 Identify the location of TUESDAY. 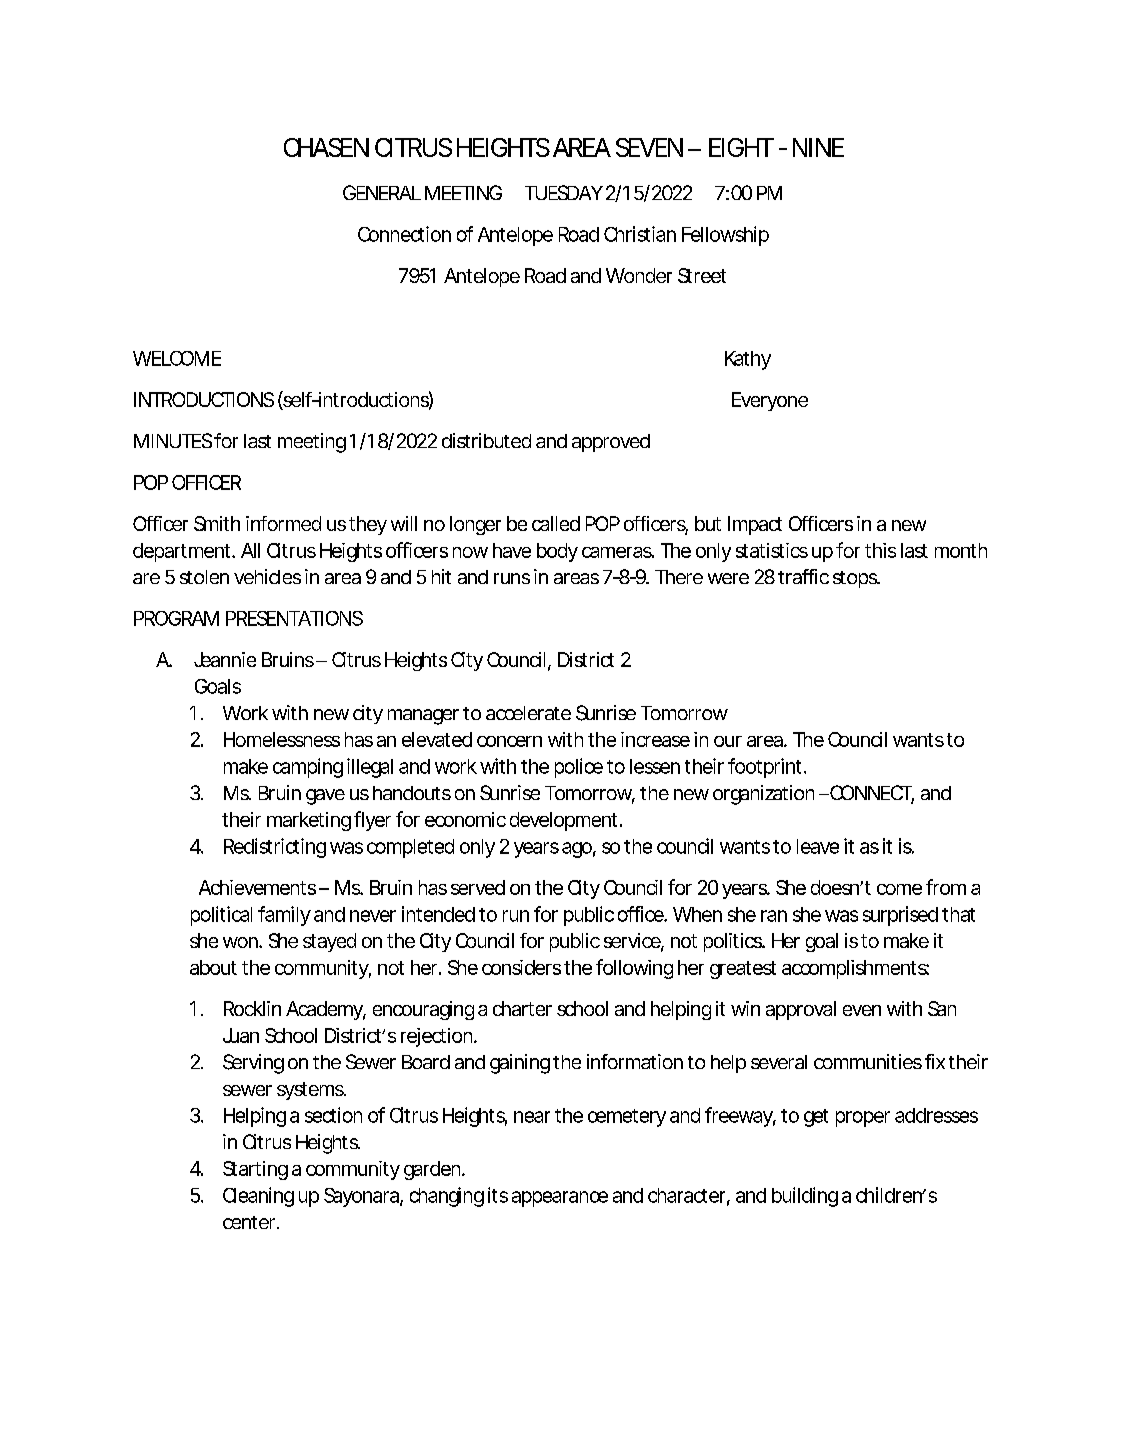
(564, 192).
